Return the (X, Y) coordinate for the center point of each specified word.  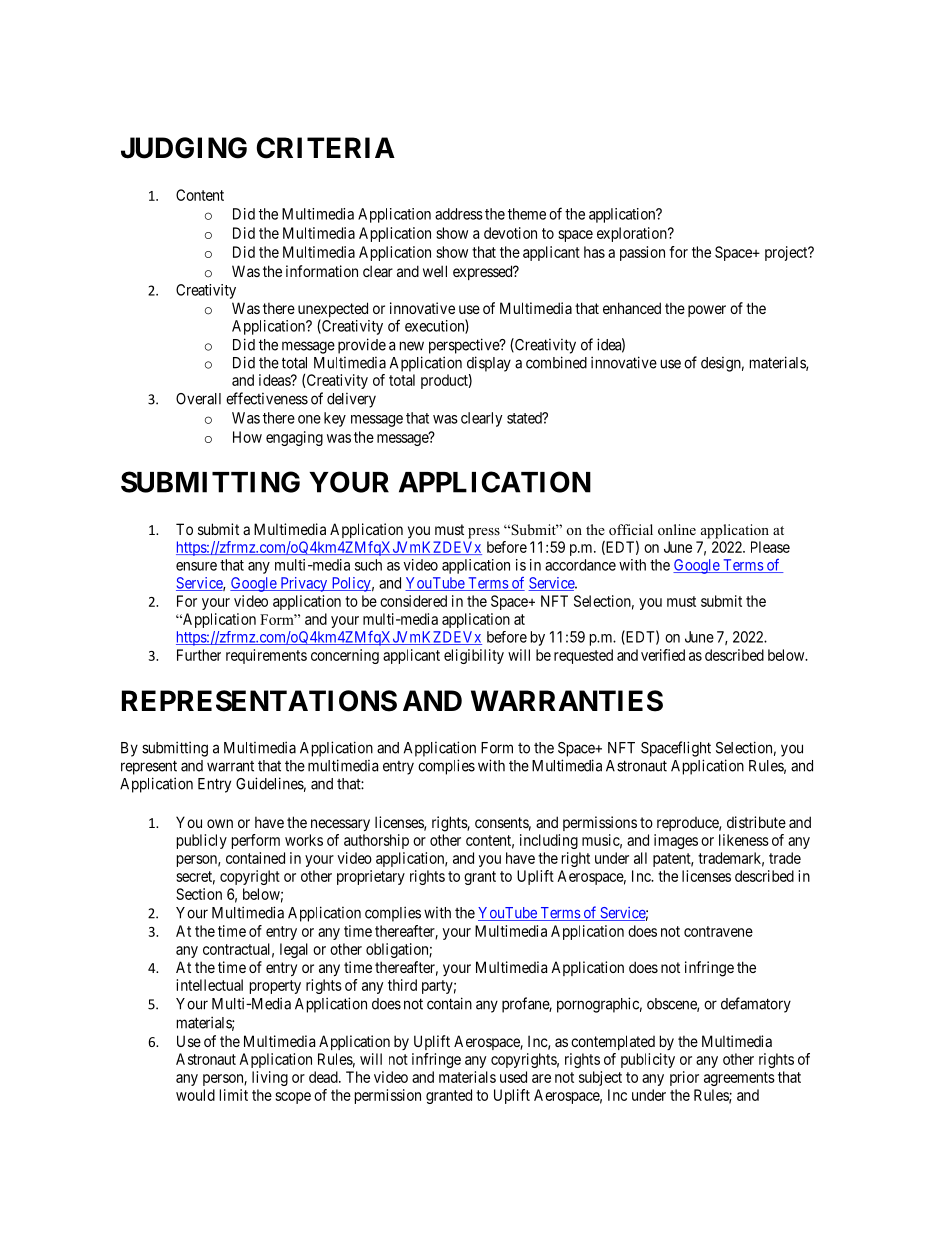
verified (663, 655)
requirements (266, 656)
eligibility (474, 656)
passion (642, 253)
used (513, 1077)
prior (684, 1078)
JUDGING (184, 148)
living (270, 1078)
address (459, 214)
